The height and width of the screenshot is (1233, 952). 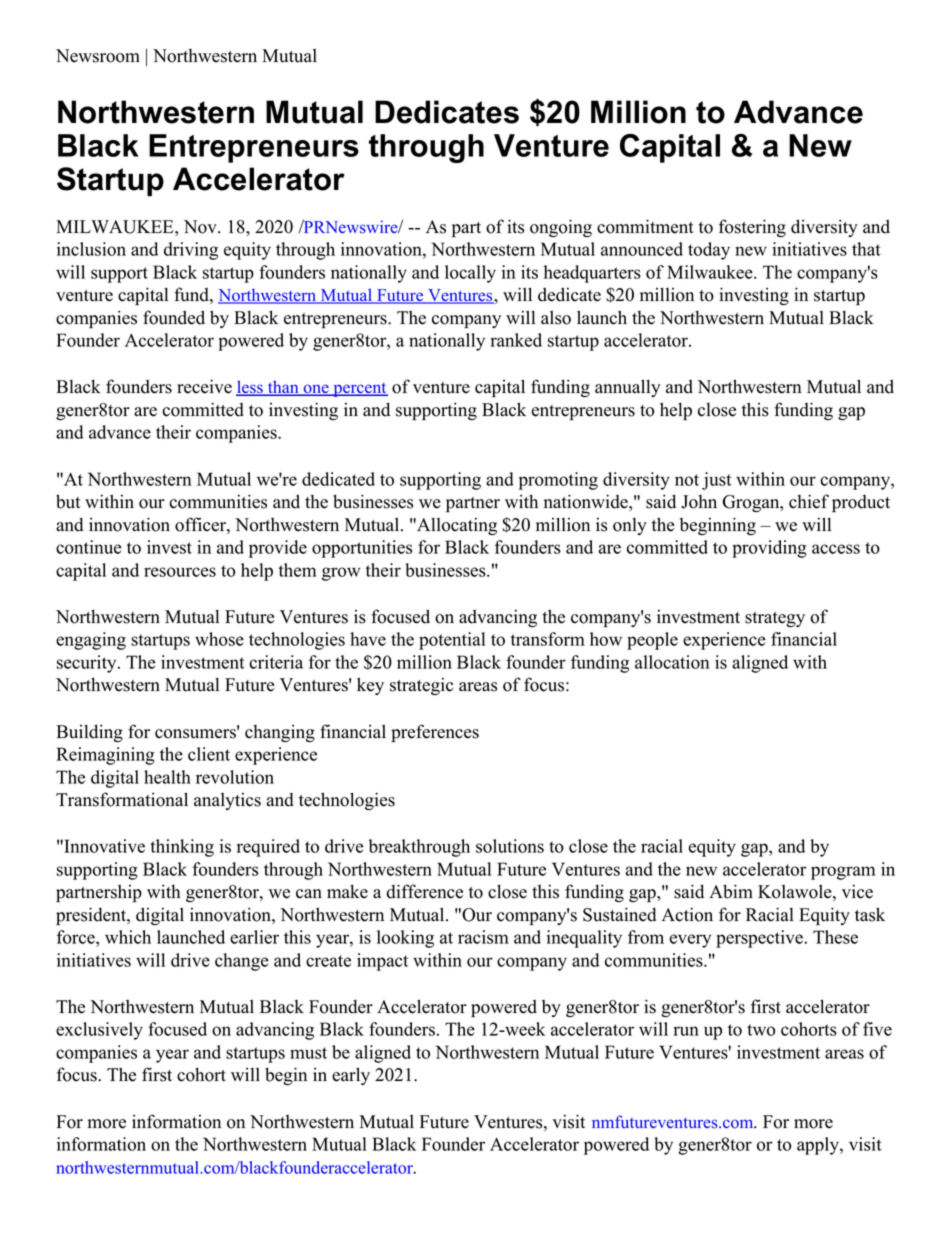 I want to click on exclusively, so click(x=99, y=1031).
